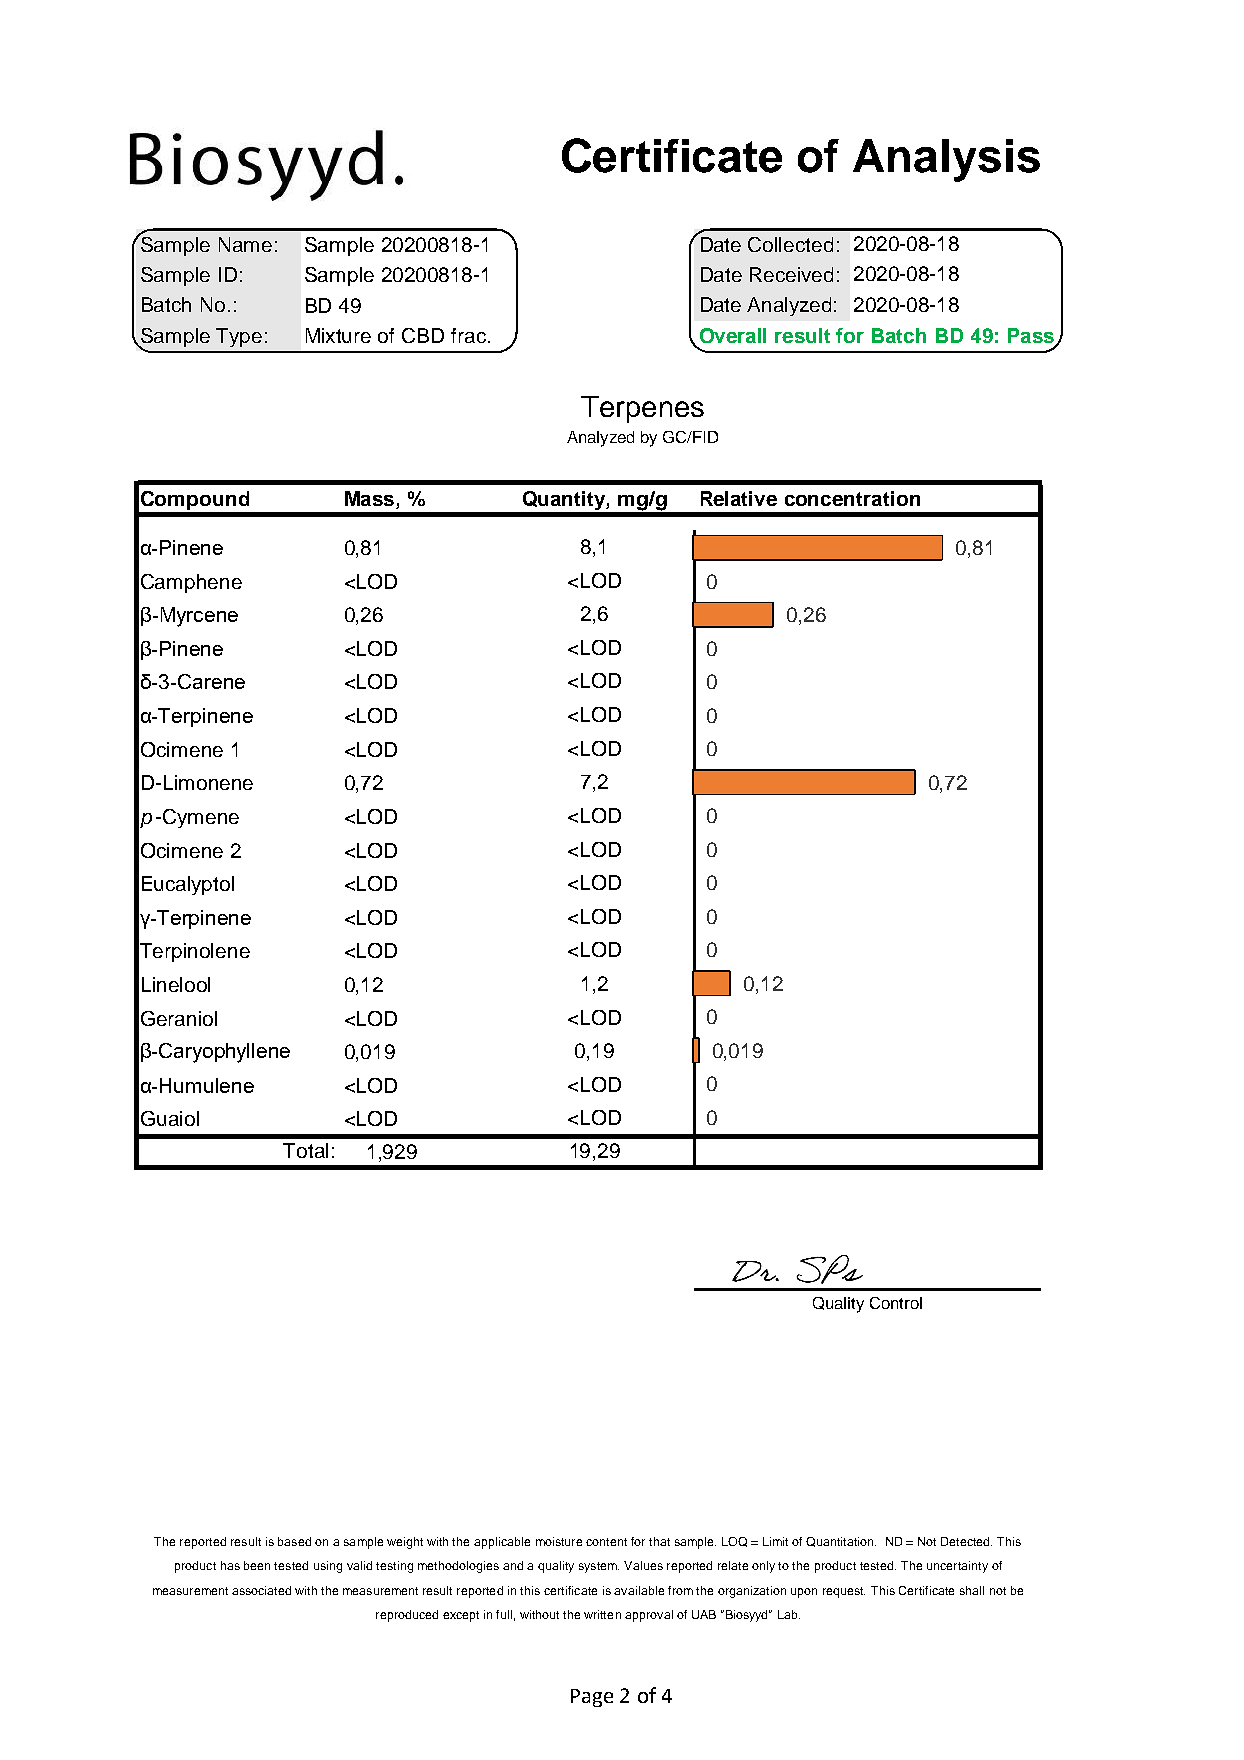 This image has height=1760, width=1244. What do you see at coordinates (790, 244) in the image?
I see `Collected` at bounding box center [790, 244].
